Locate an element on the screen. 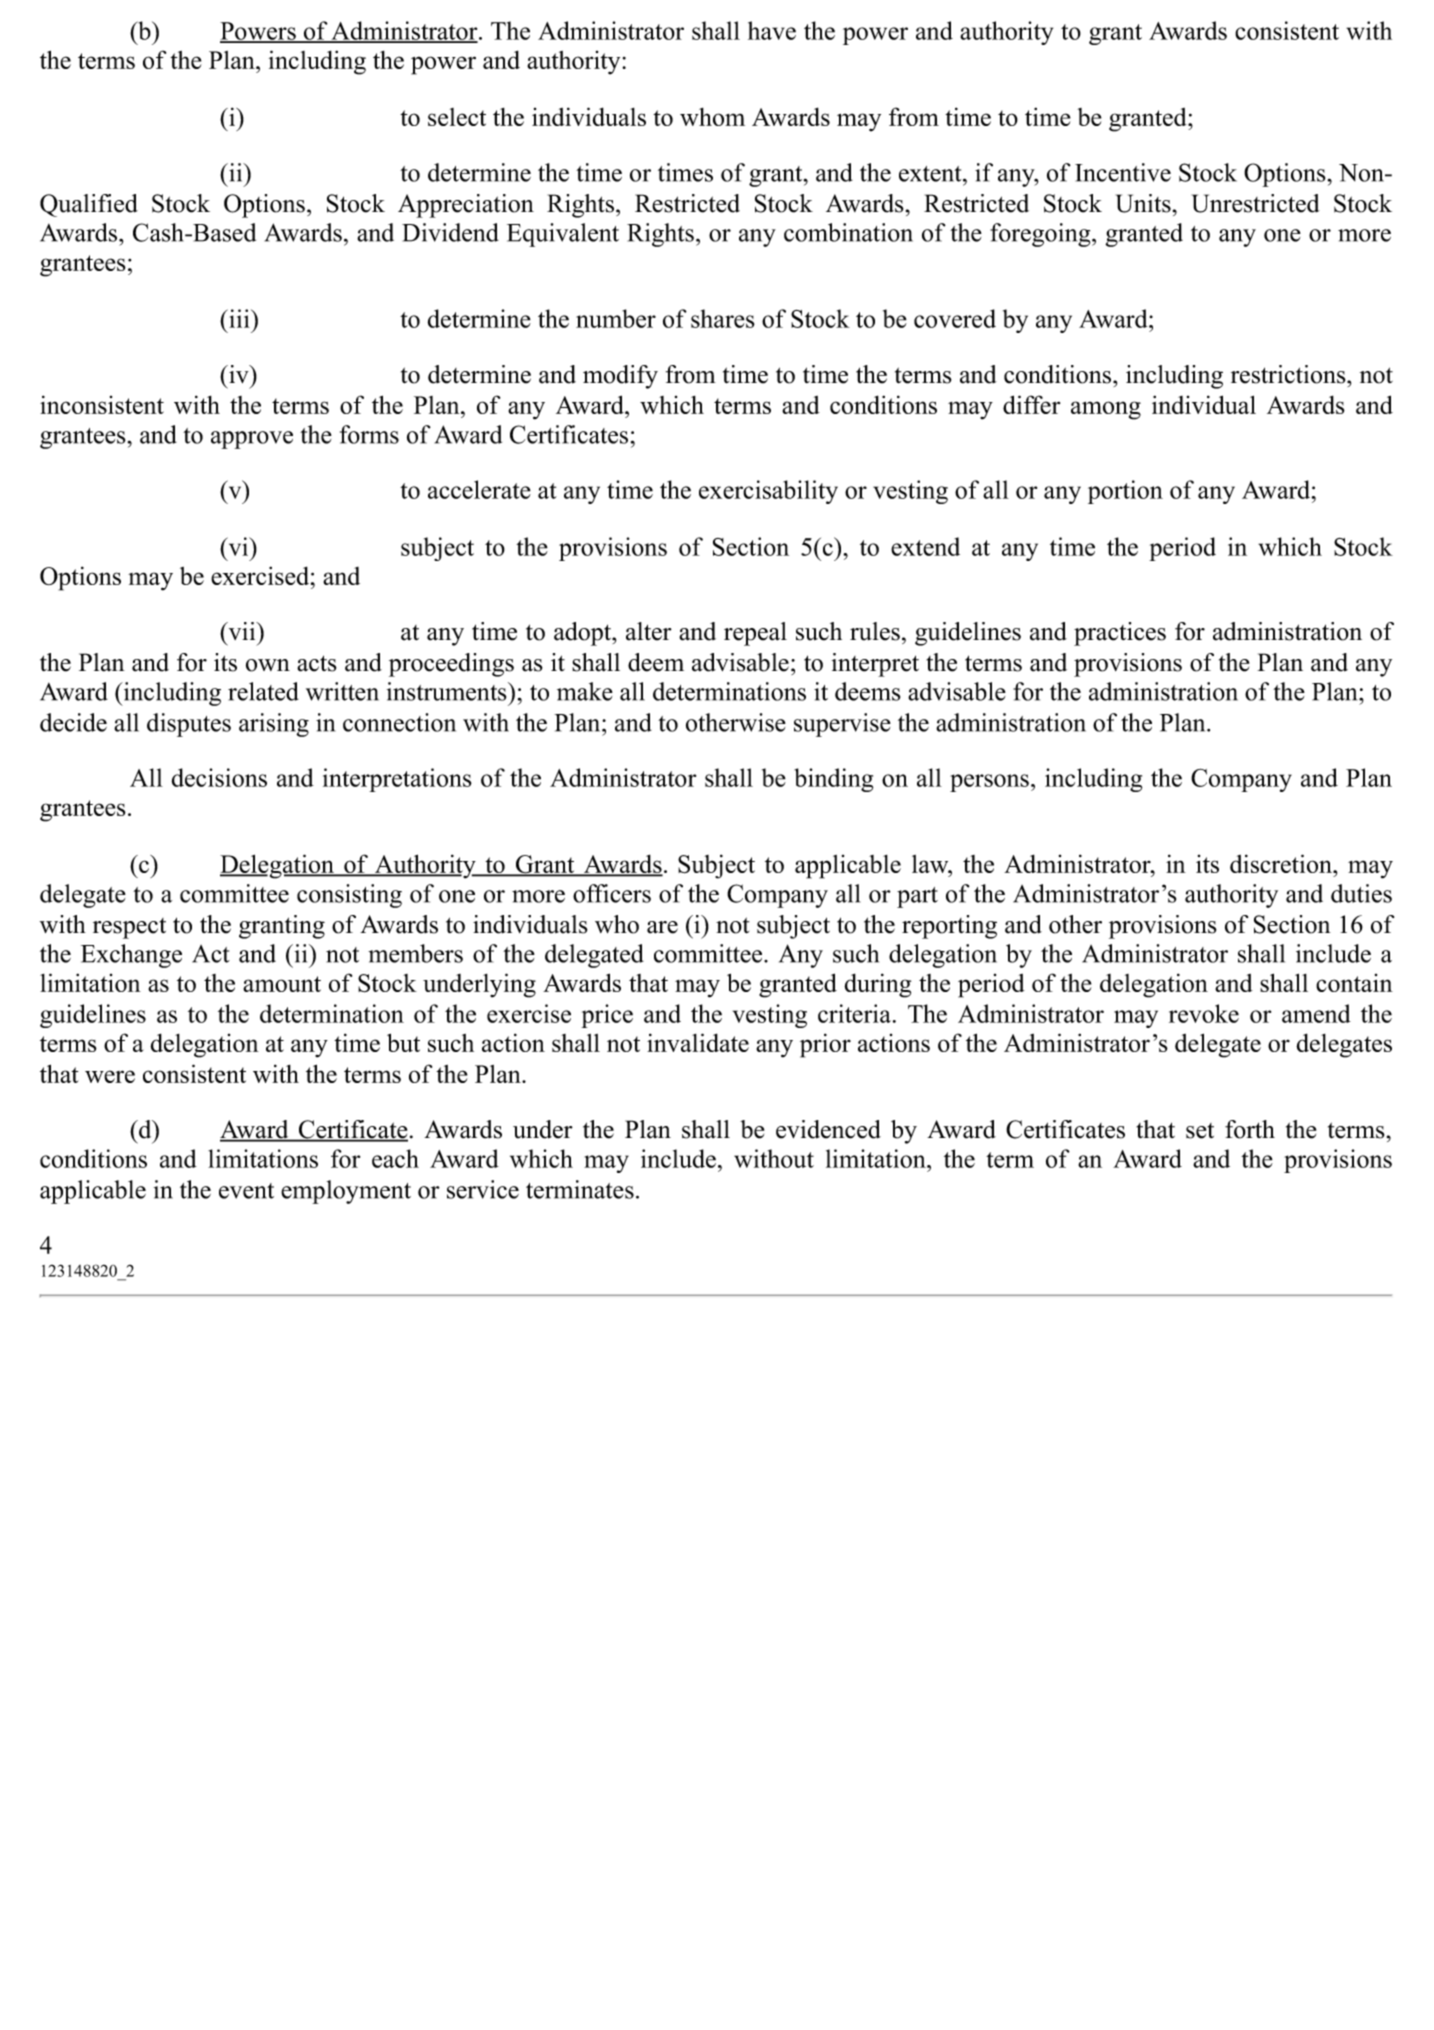 Image resolution: width=1434 pixels, height=2030 pixels. practices is located at coordinates (1120, 634).
